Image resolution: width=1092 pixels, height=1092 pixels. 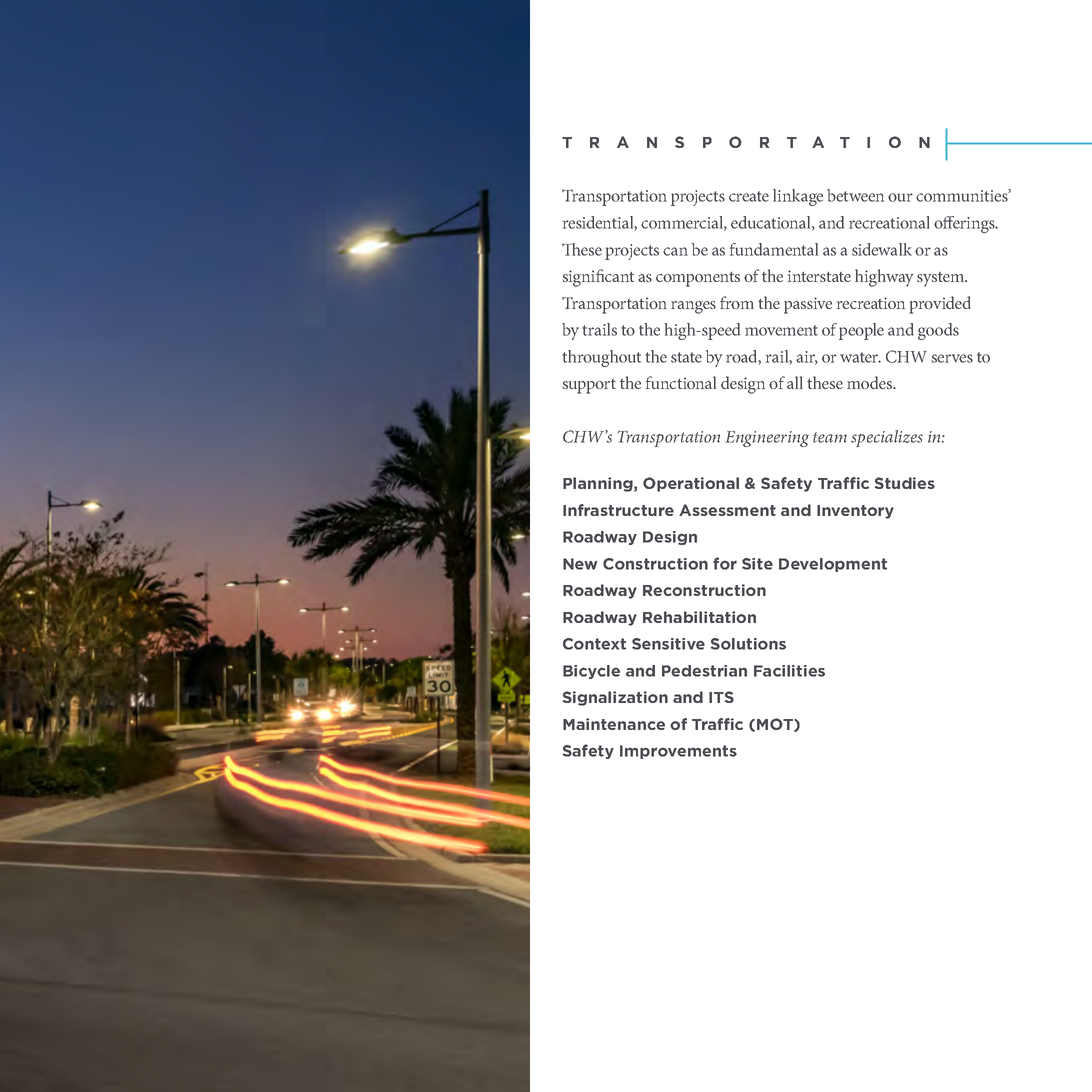 What do you see at coordinates (598, 278) in the page?
I see `significant` at bounding box center [598, 278].
